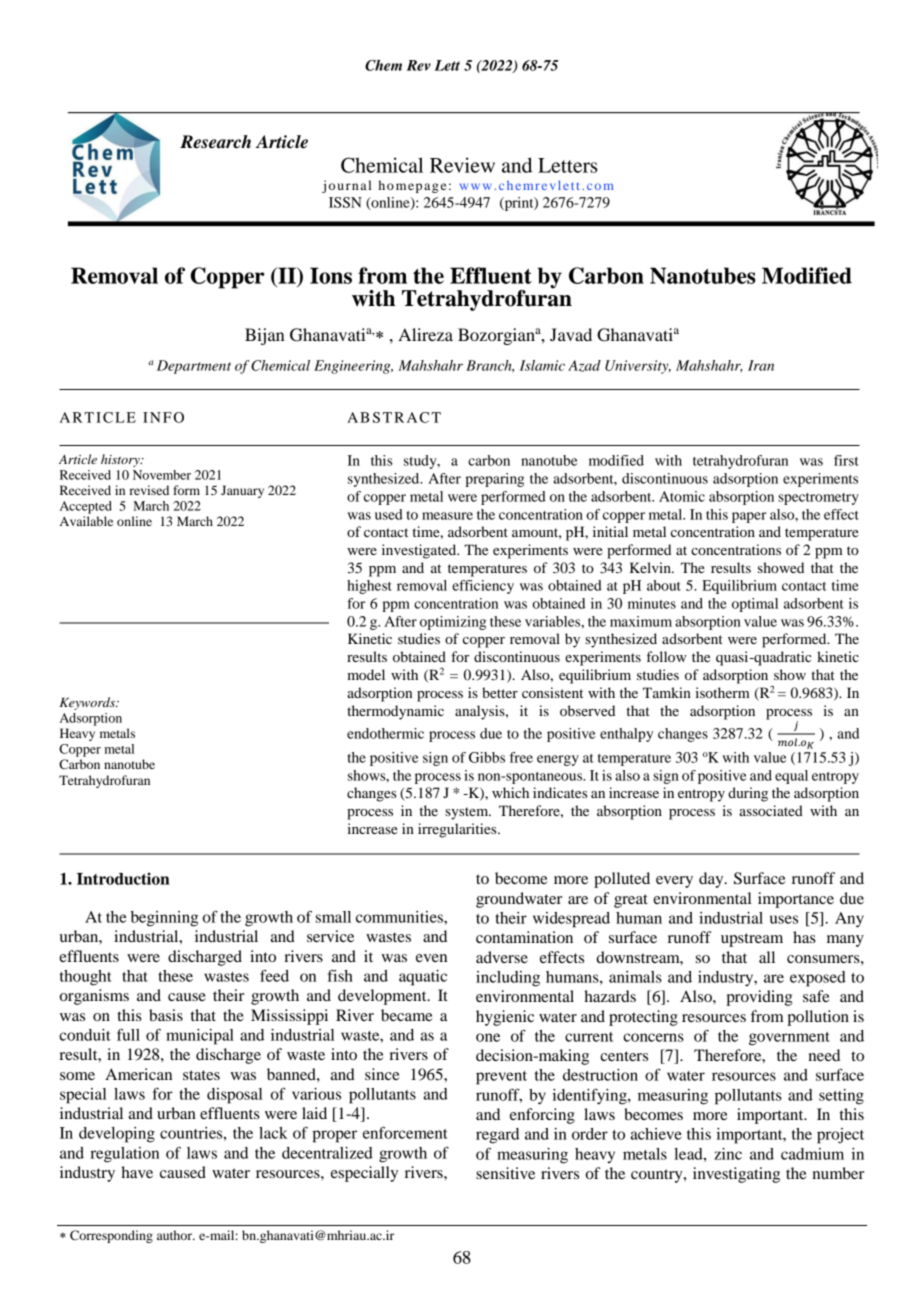 The width and height of the screenshot is (924, 1308). What do you see at coordinates (194, 367) in the screenshot?
I see `Department` at bounding box center [194, 367].
